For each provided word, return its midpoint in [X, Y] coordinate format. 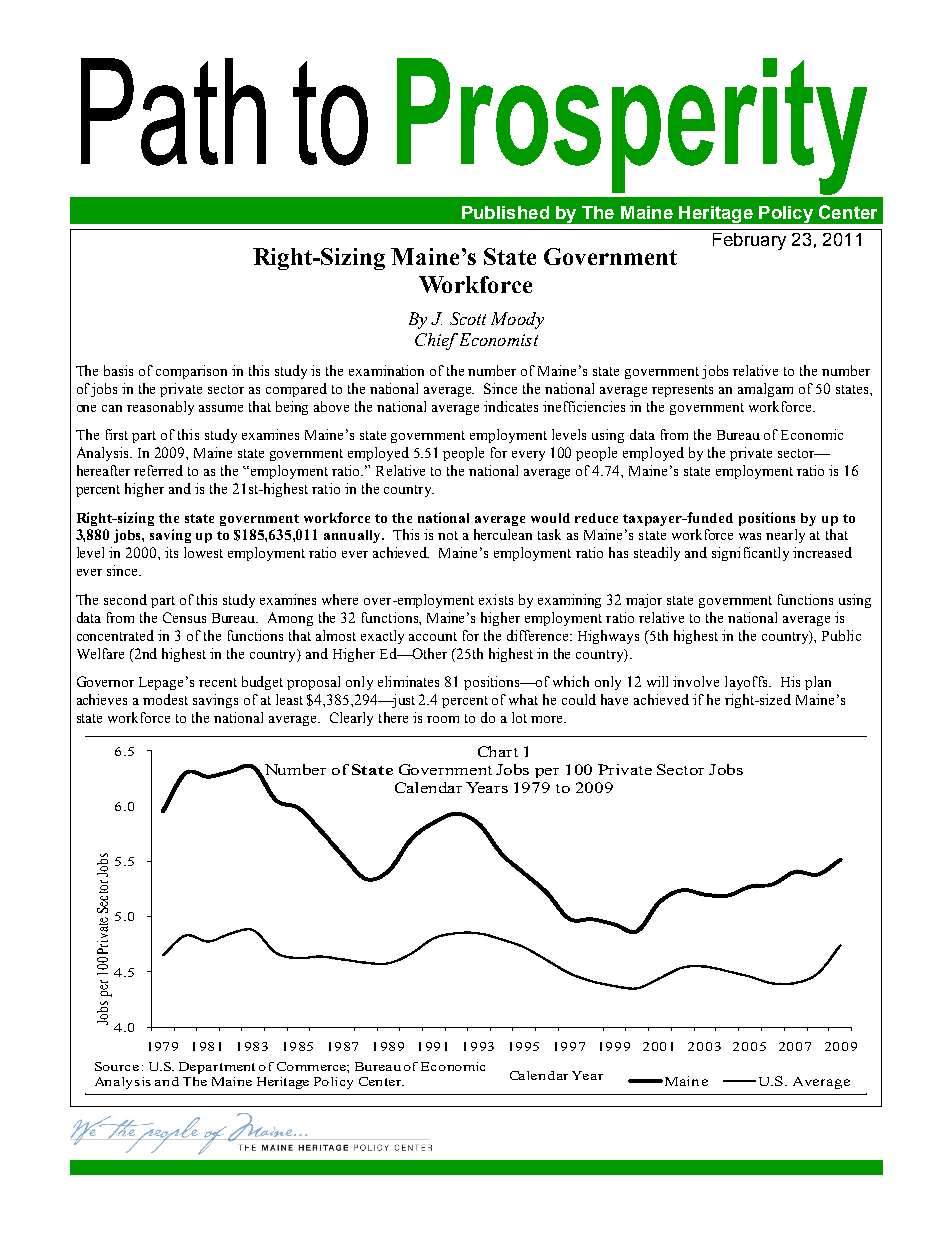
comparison [191, 372]
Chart [498, 751]
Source [117, 1066]
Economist [497, 339]
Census [184, 617]
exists [496, 599]
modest [165, 699]
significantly [750, 554]
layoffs [747, 683]
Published [505, 212]
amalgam [765, 390]
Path [173, 112]
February [749, 241]
